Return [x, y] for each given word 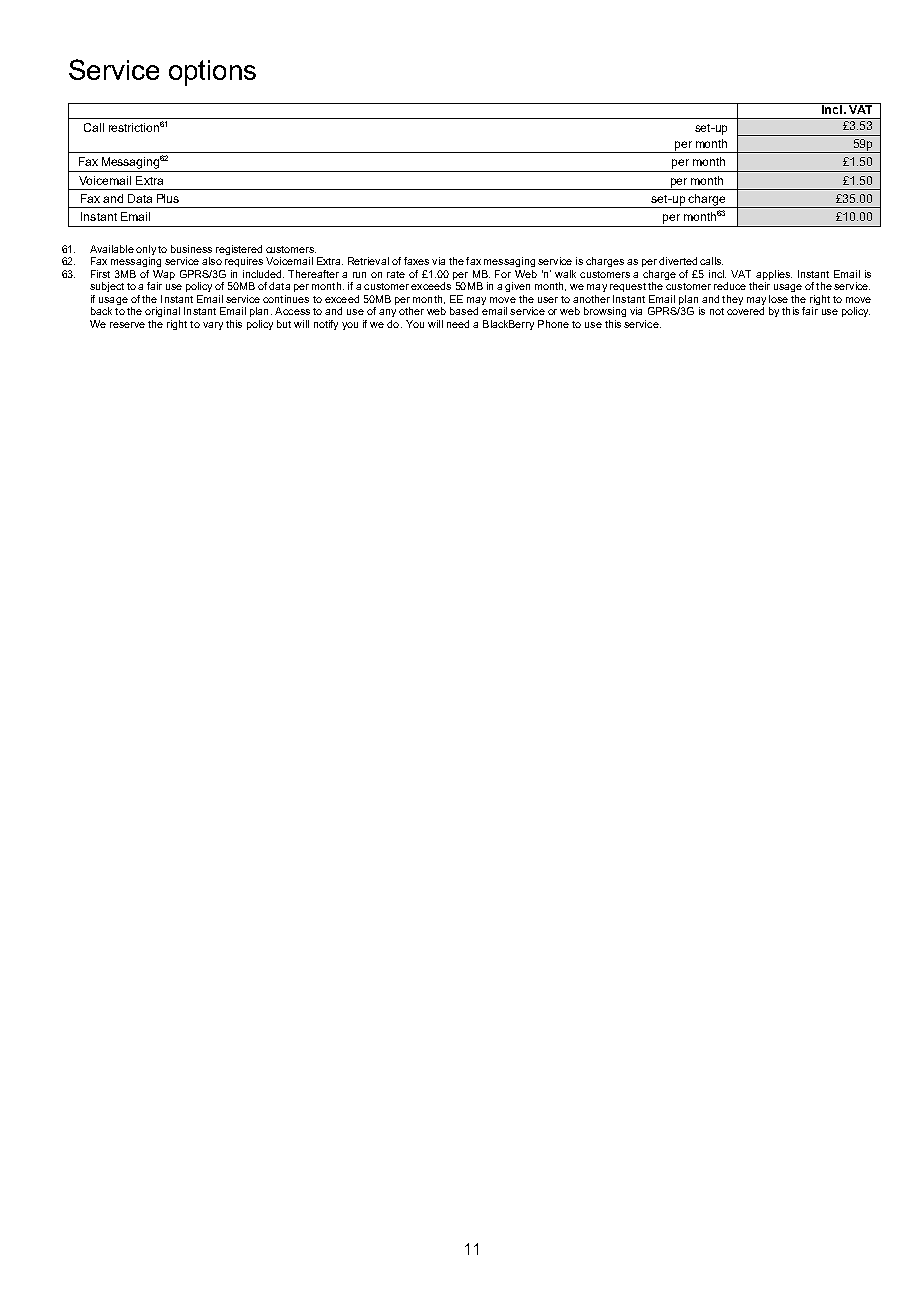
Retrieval [368, 261]
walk [565, 274]
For [503, 274]
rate [396, 274]
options [212, 73]
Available [112, 249]
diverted [678, 261]
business [191, 249]
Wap [164, 275]
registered [239, 251]
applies [774, 275]
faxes [416, 261]
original [162, 312]
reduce [730, 286]
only [146, 251]
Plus [168, 198]
